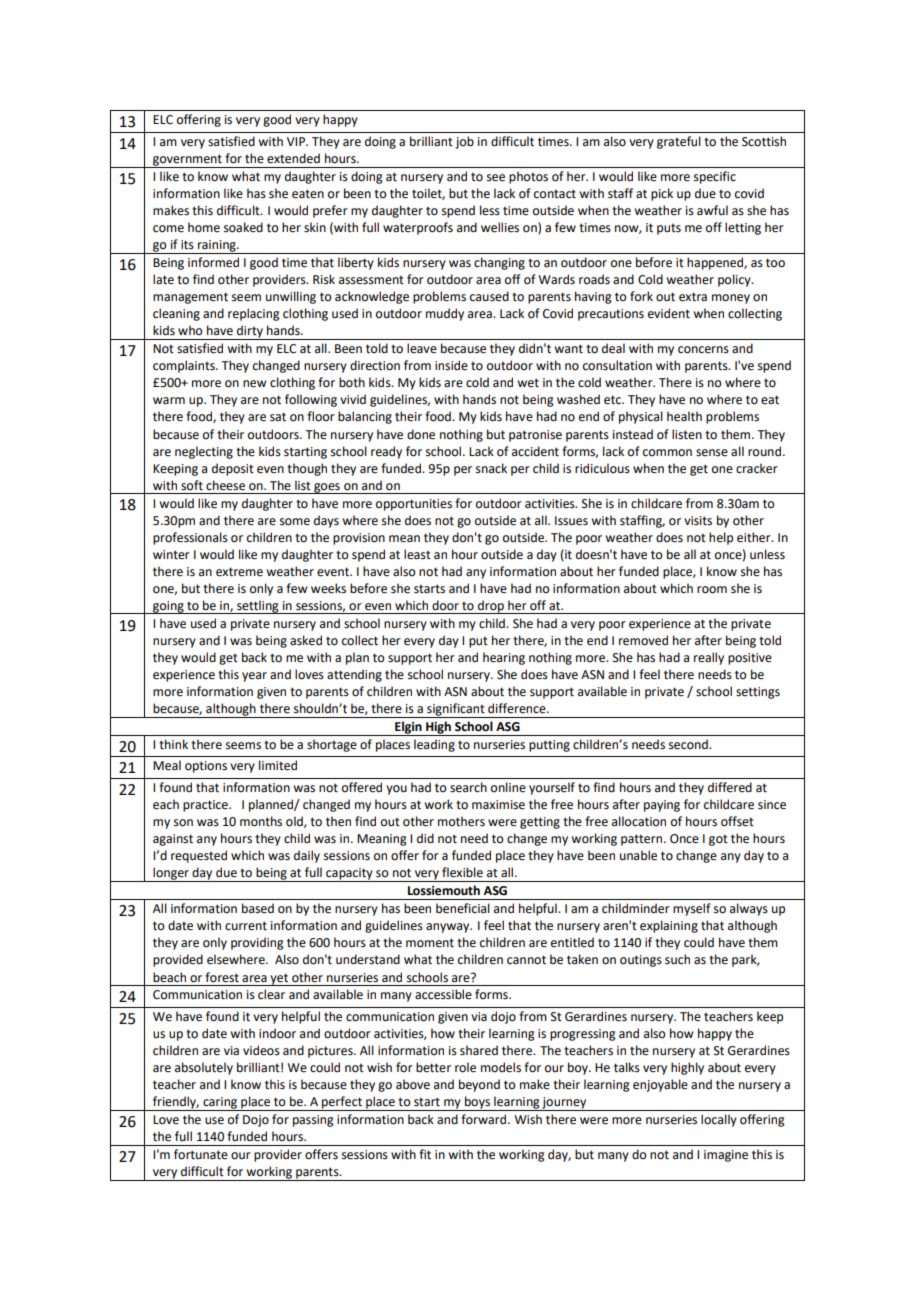 The image size is (924, 1308). Describe the element at coordinates (220, 1104) in the document. I see `caring` at that location.
